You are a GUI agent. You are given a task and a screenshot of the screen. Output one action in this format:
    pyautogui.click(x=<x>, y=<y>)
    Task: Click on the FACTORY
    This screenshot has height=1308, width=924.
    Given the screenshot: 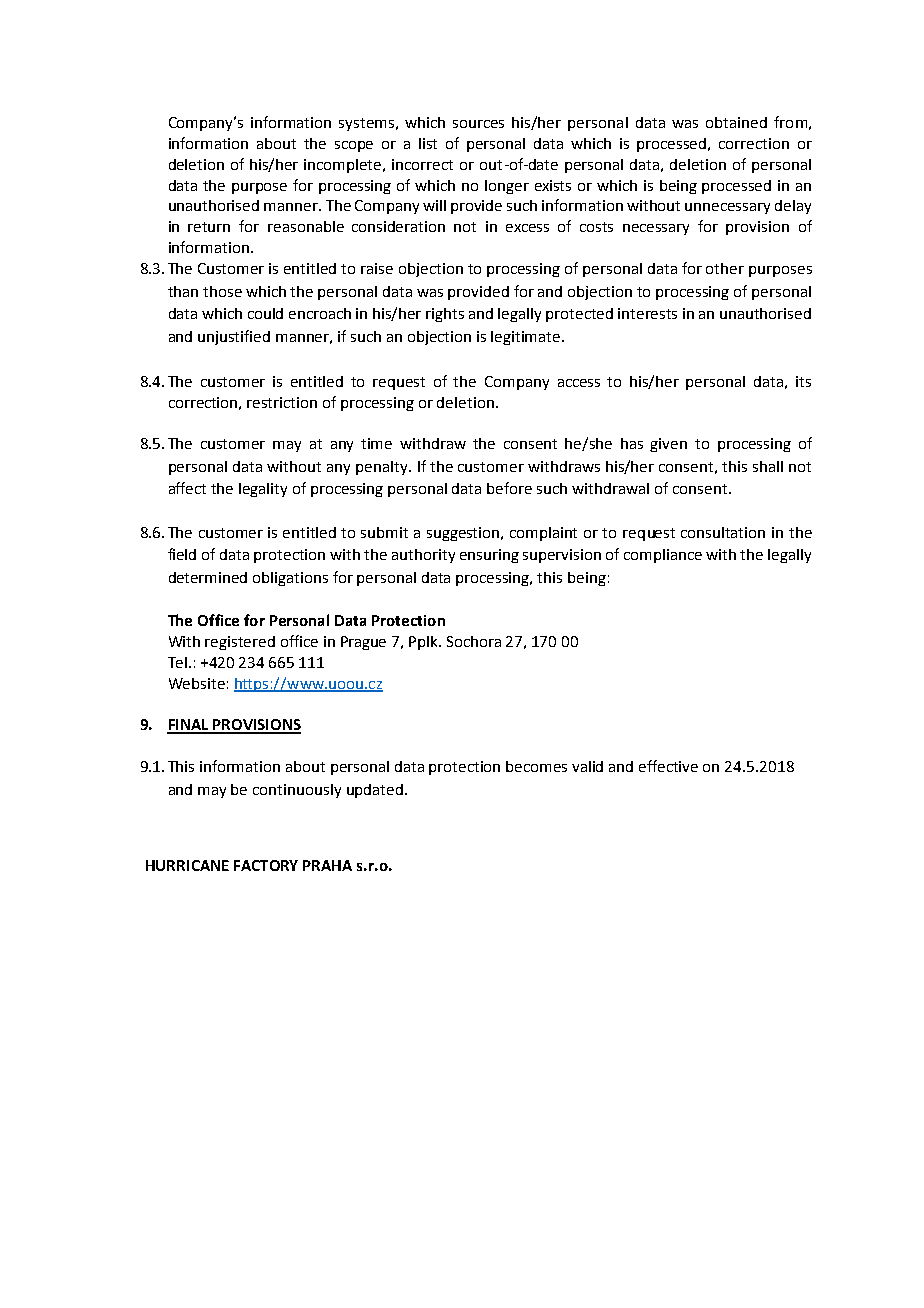 What is the action you would take?
    pyautogui.click(x=266, y=865)
